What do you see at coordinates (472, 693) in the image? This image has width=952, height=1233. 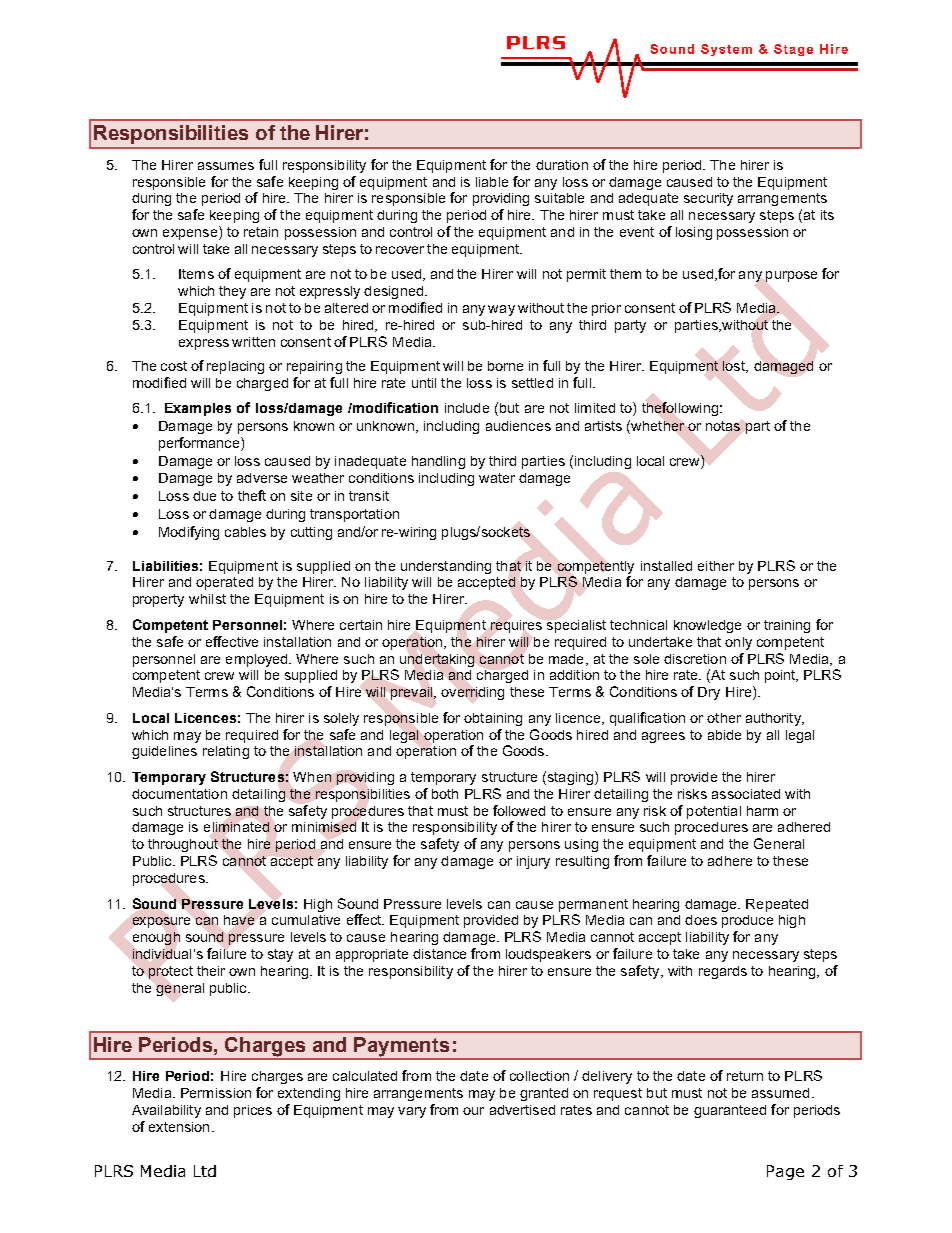 I see `overriding` at bounding box center [472, 693].
